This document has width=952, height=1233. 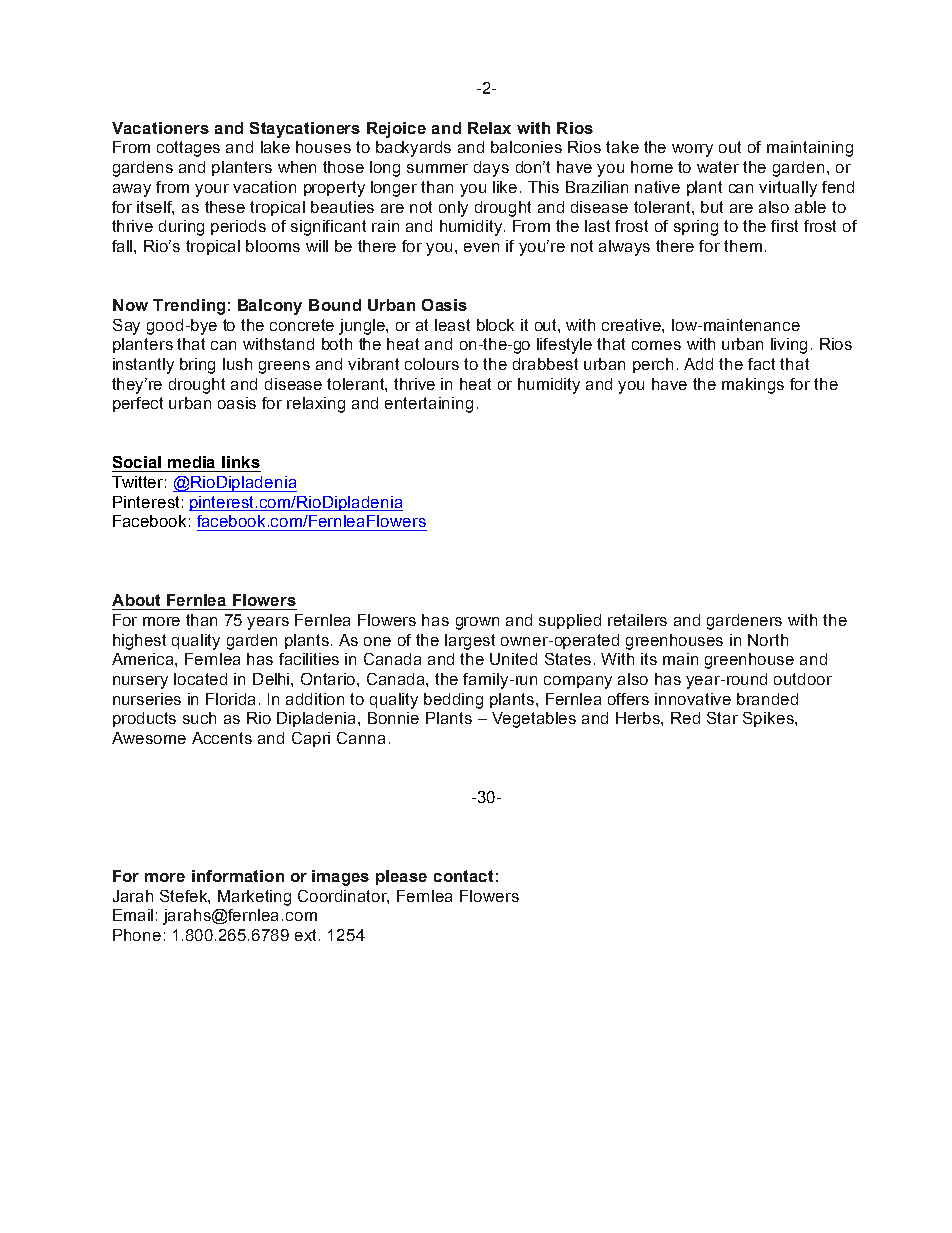 What do you see at coordinates (453, 701) in the document?
I see `bedding` at bounding box center [453, 701].
